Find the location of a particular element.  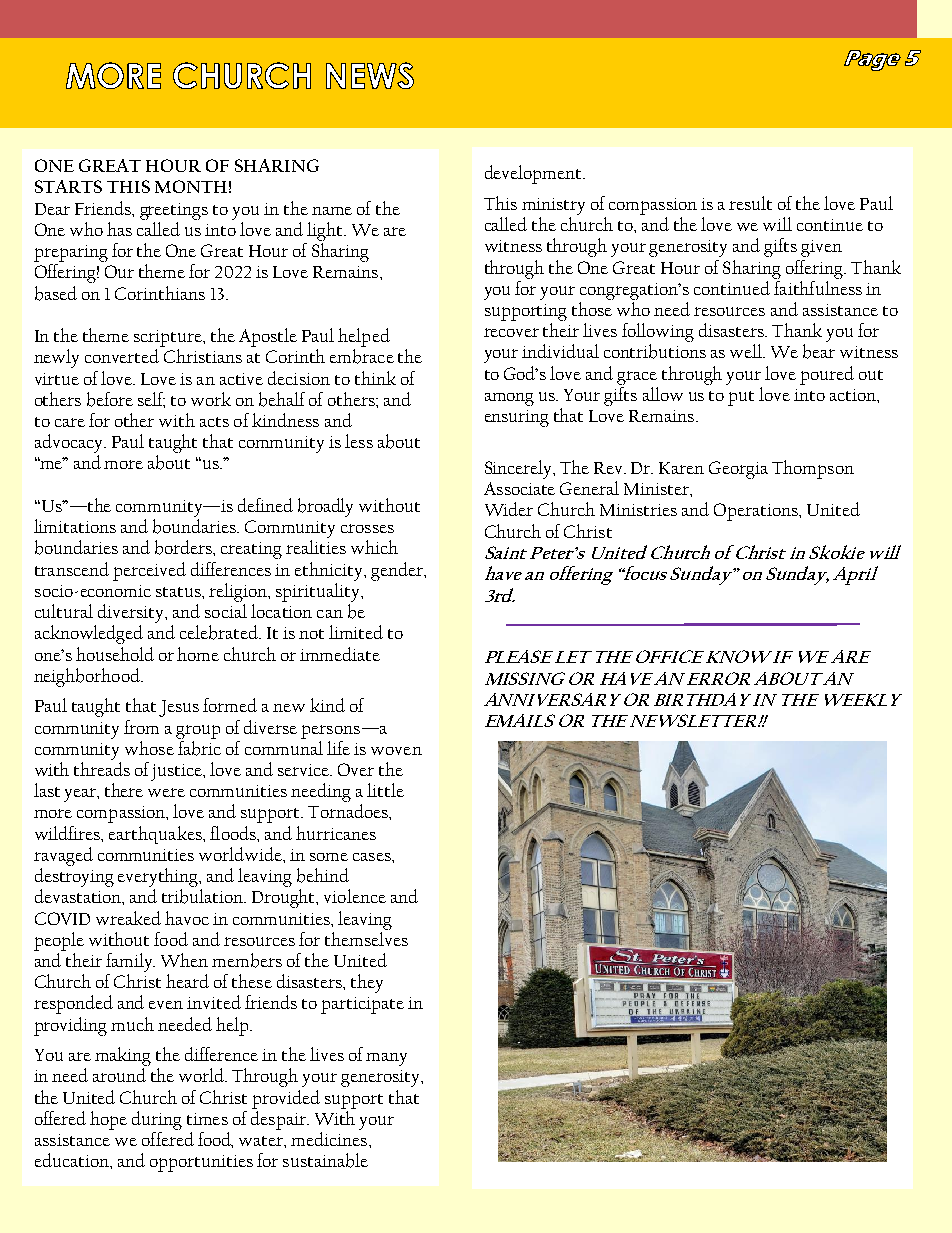

greetings is located at coordinates (174, 211).
